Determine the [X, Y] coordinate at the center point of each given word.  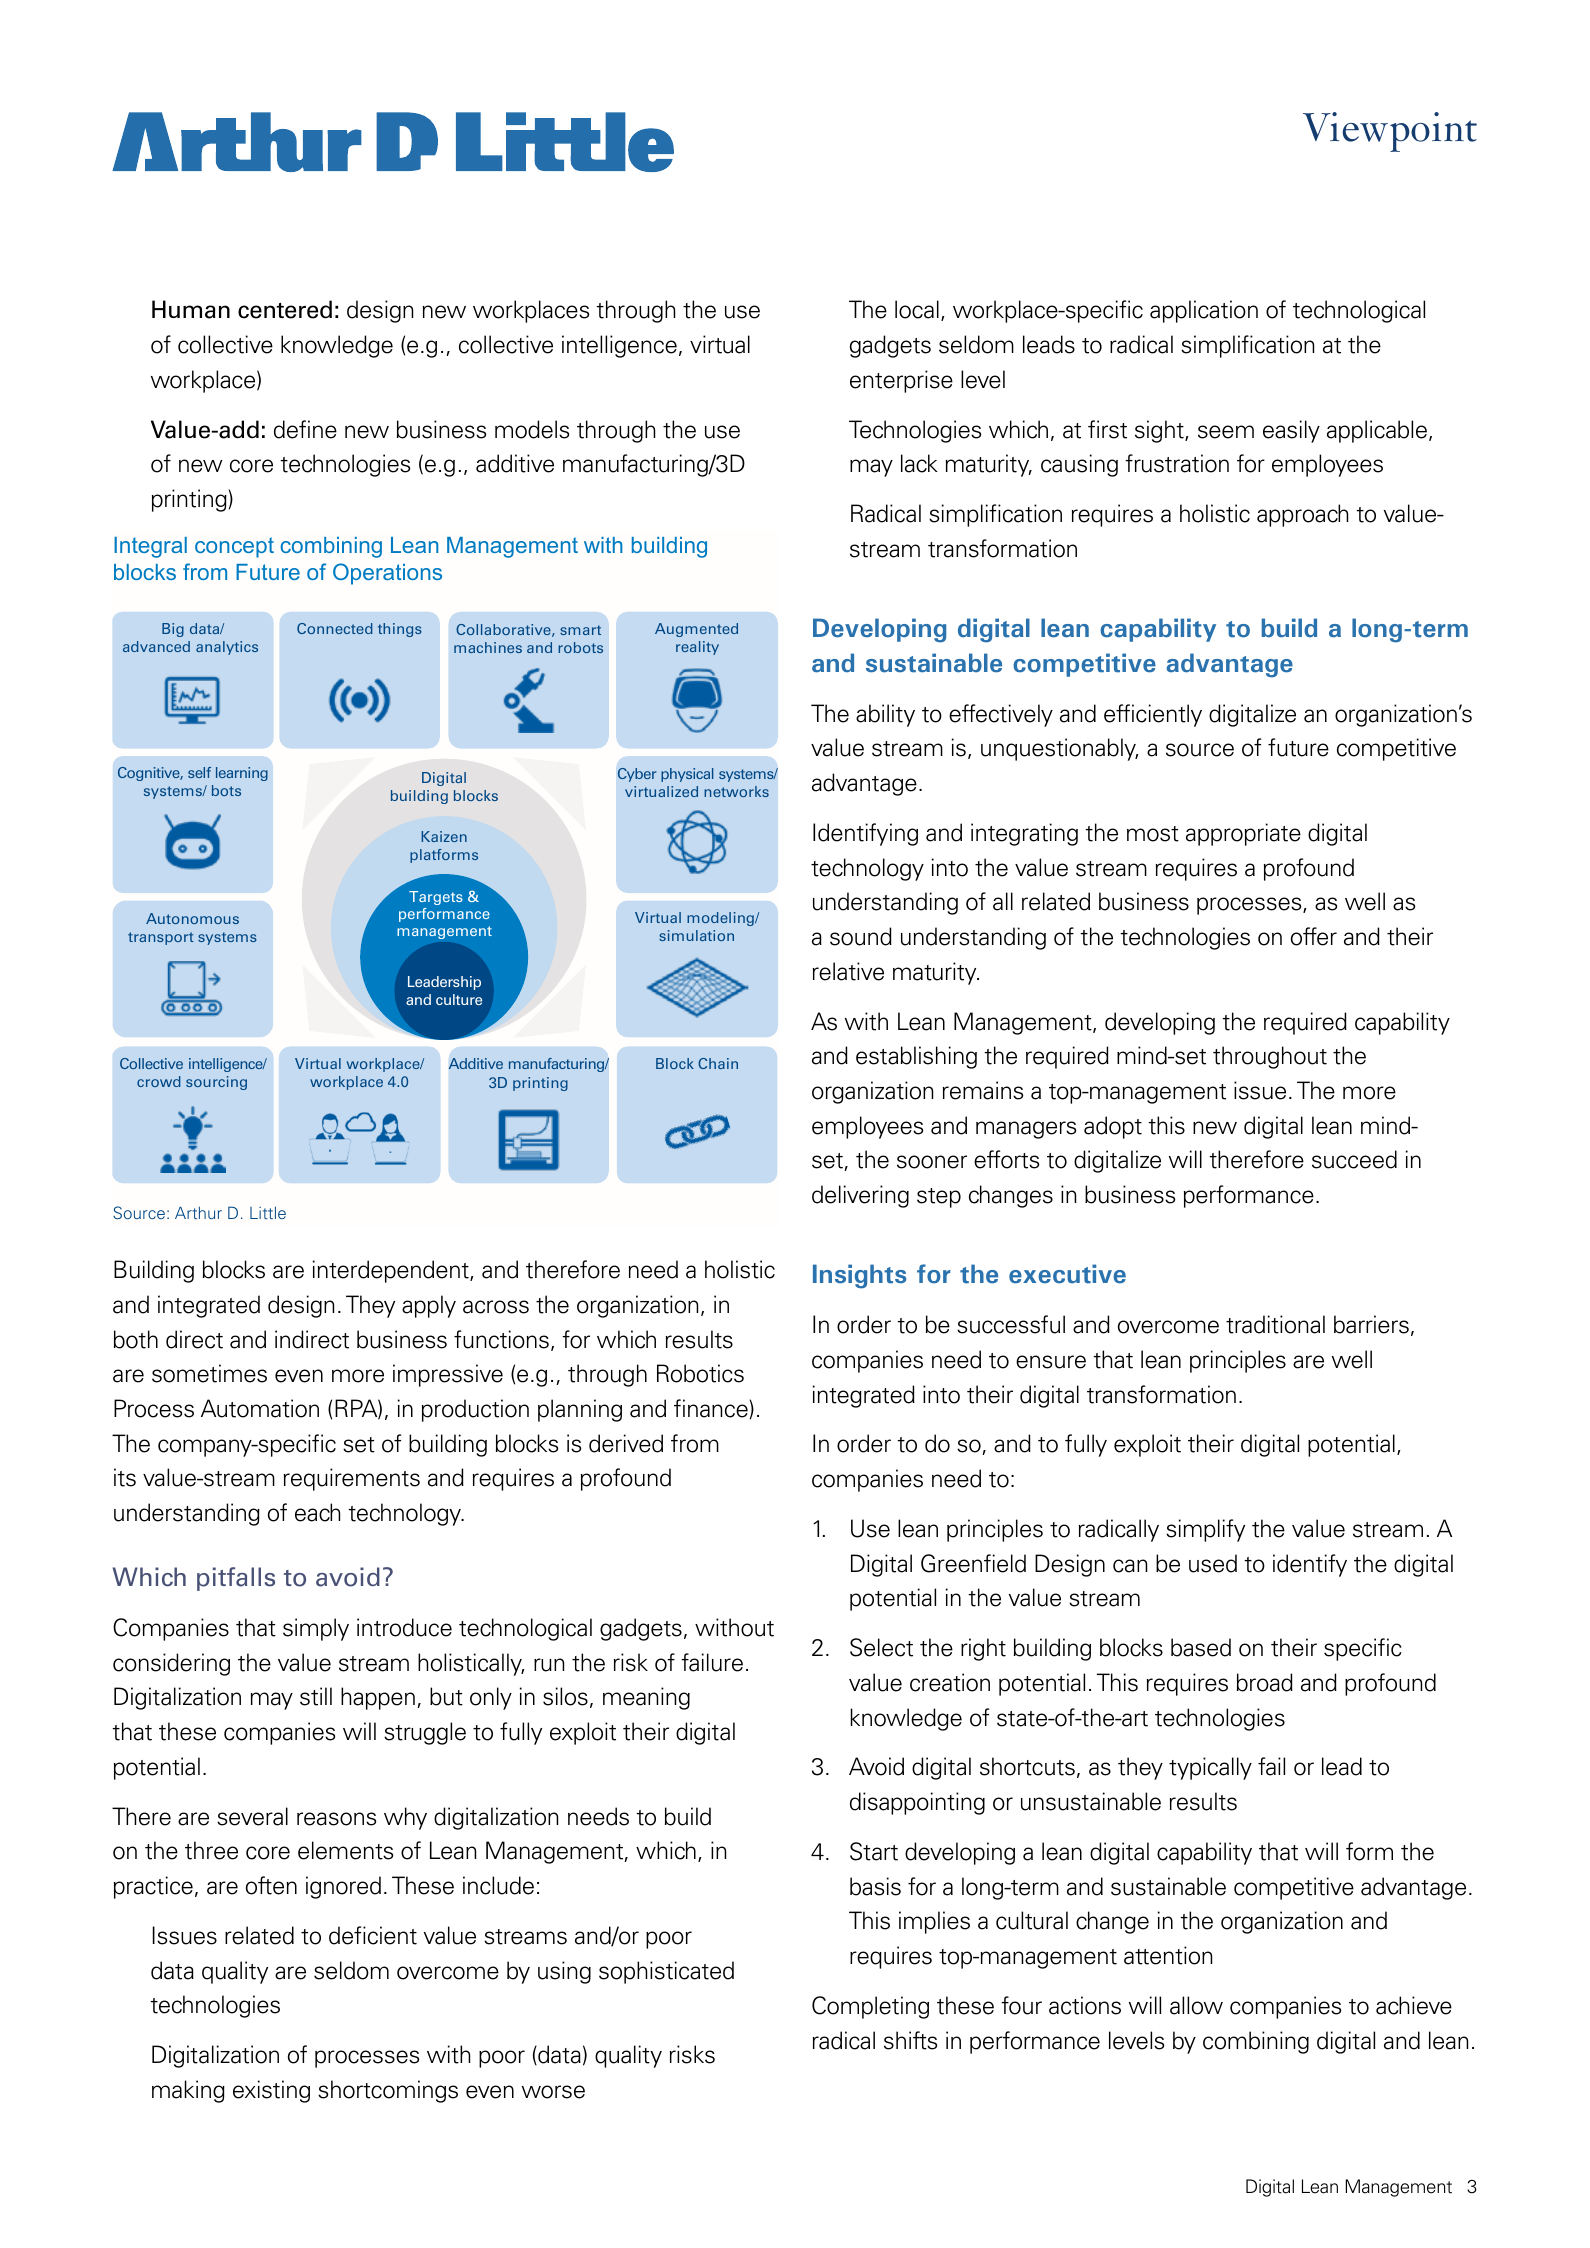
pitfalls [236, 1579]
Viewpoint [1390, 132]
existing [271, 2091]
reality [697, 648]
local [917, 309]
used [1213, 1563]
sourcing [216, 1083]
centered [285, 309]
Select [881, 1647]
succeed [1354, 1159]
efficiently [1153, 715]
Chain [718, 1063]
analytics [227, 648]
